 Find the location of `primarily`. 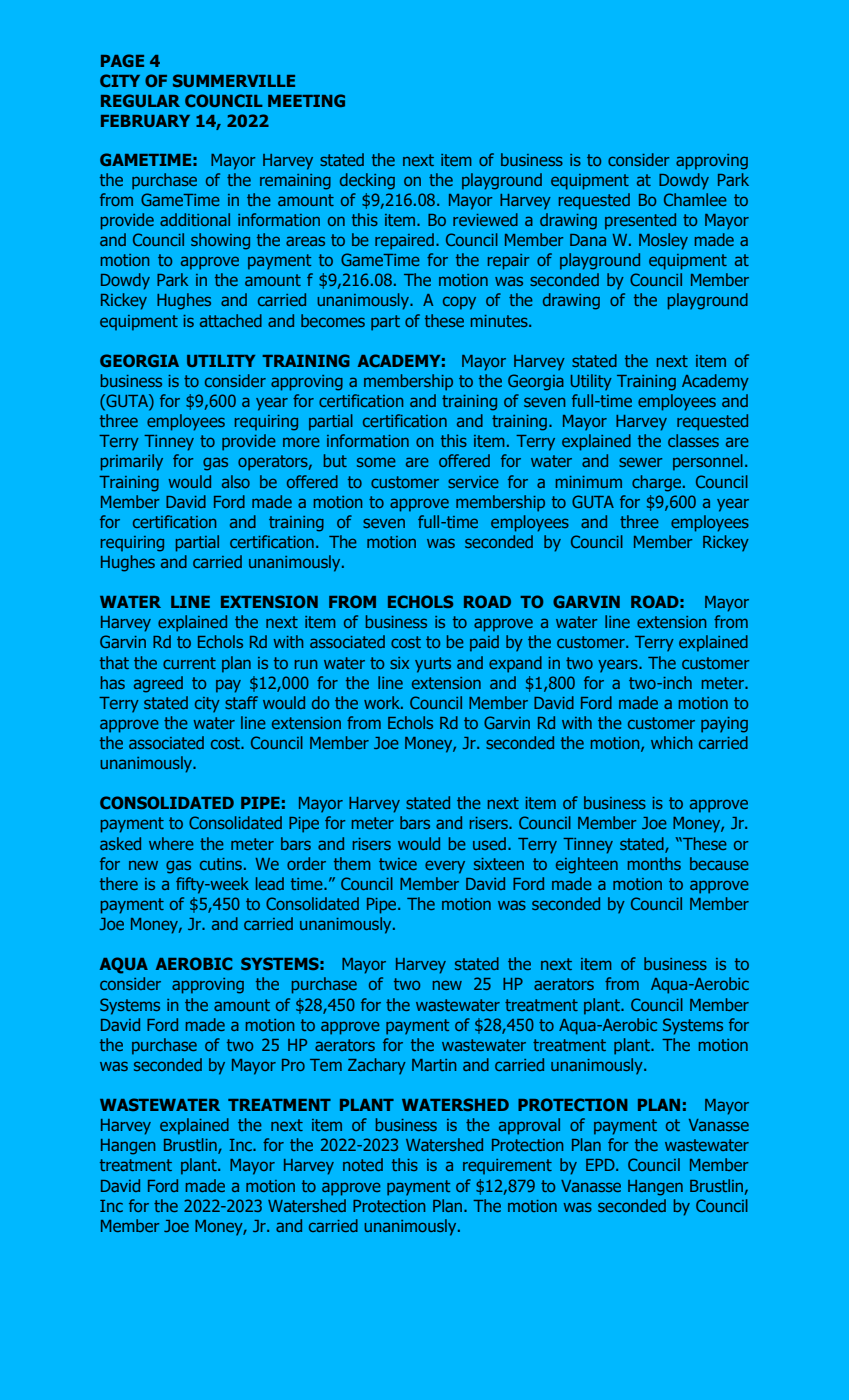

primarily is located at coordinates (132, 462).
